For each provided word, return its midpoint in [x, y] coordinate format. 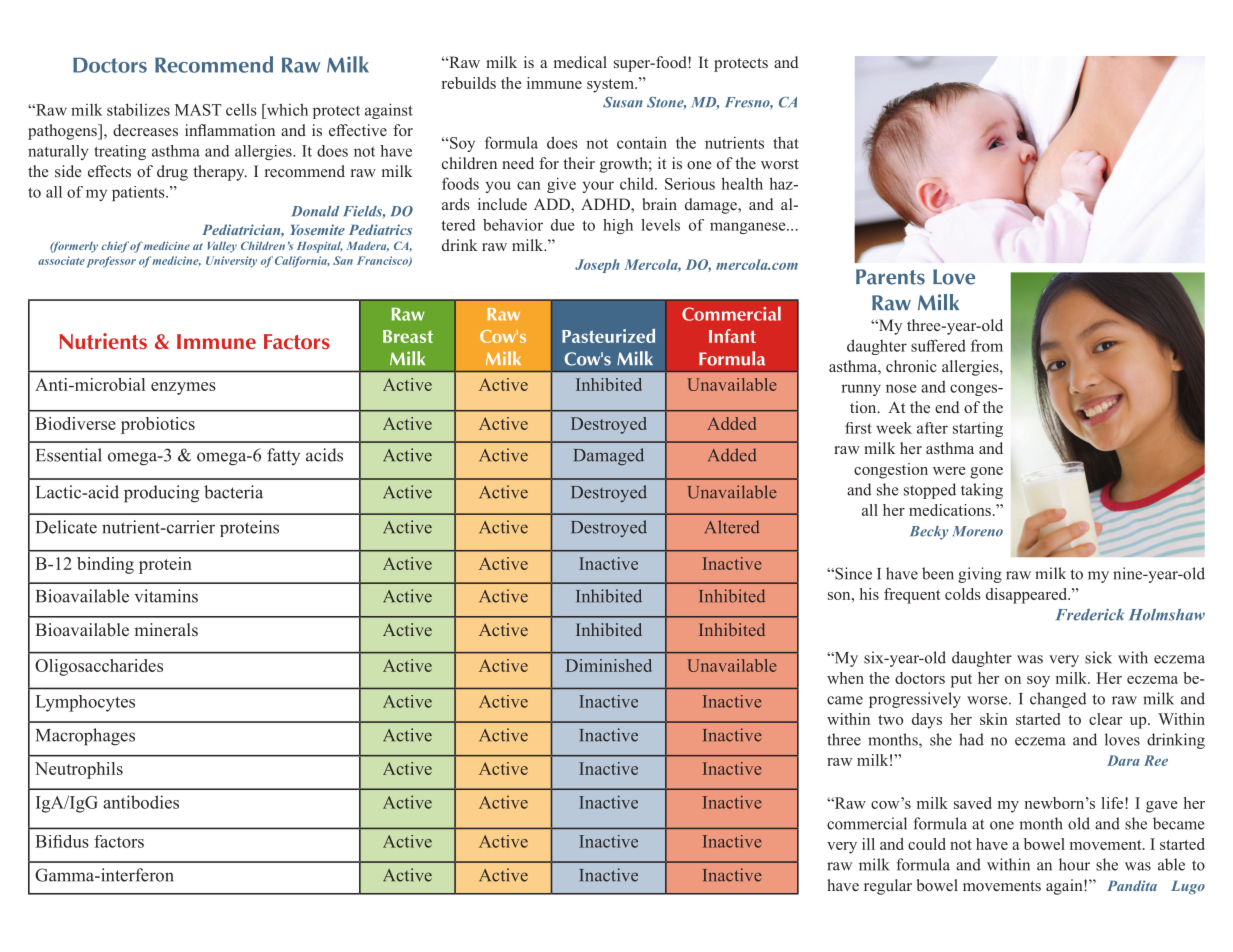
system [611, 86]
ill [868, 844]
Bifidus [62, 841]
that [786, 143]
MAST [198, 110]
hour [1074, 864]
